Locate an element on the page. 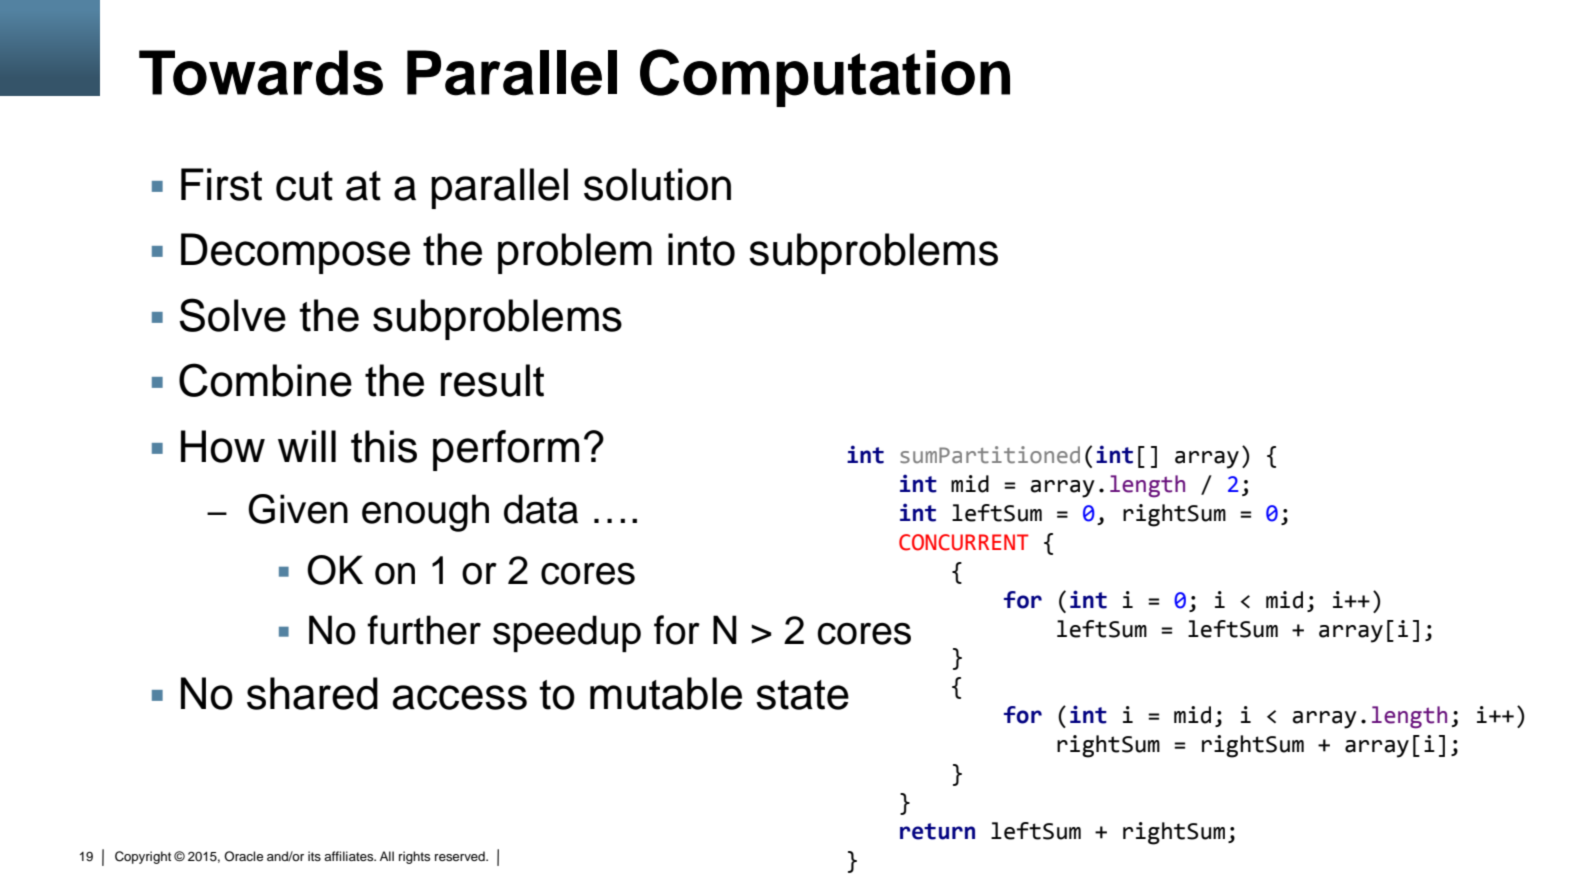 Image resolution: width=1574 pixels, height=885 pixels. reserved is located at coordinates (461, 856).
